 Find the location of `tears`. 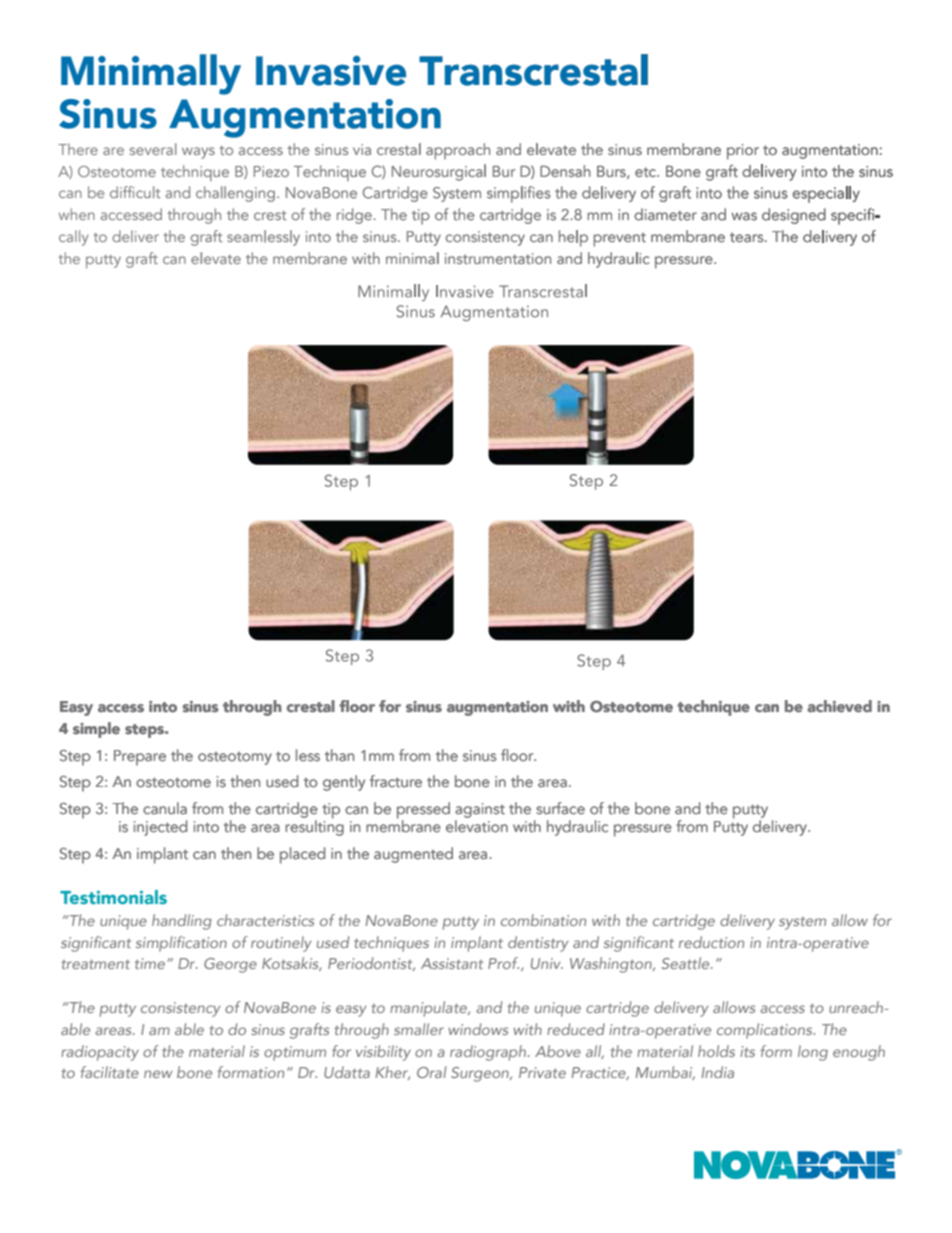

tears is located at coordinates (748, 237).
